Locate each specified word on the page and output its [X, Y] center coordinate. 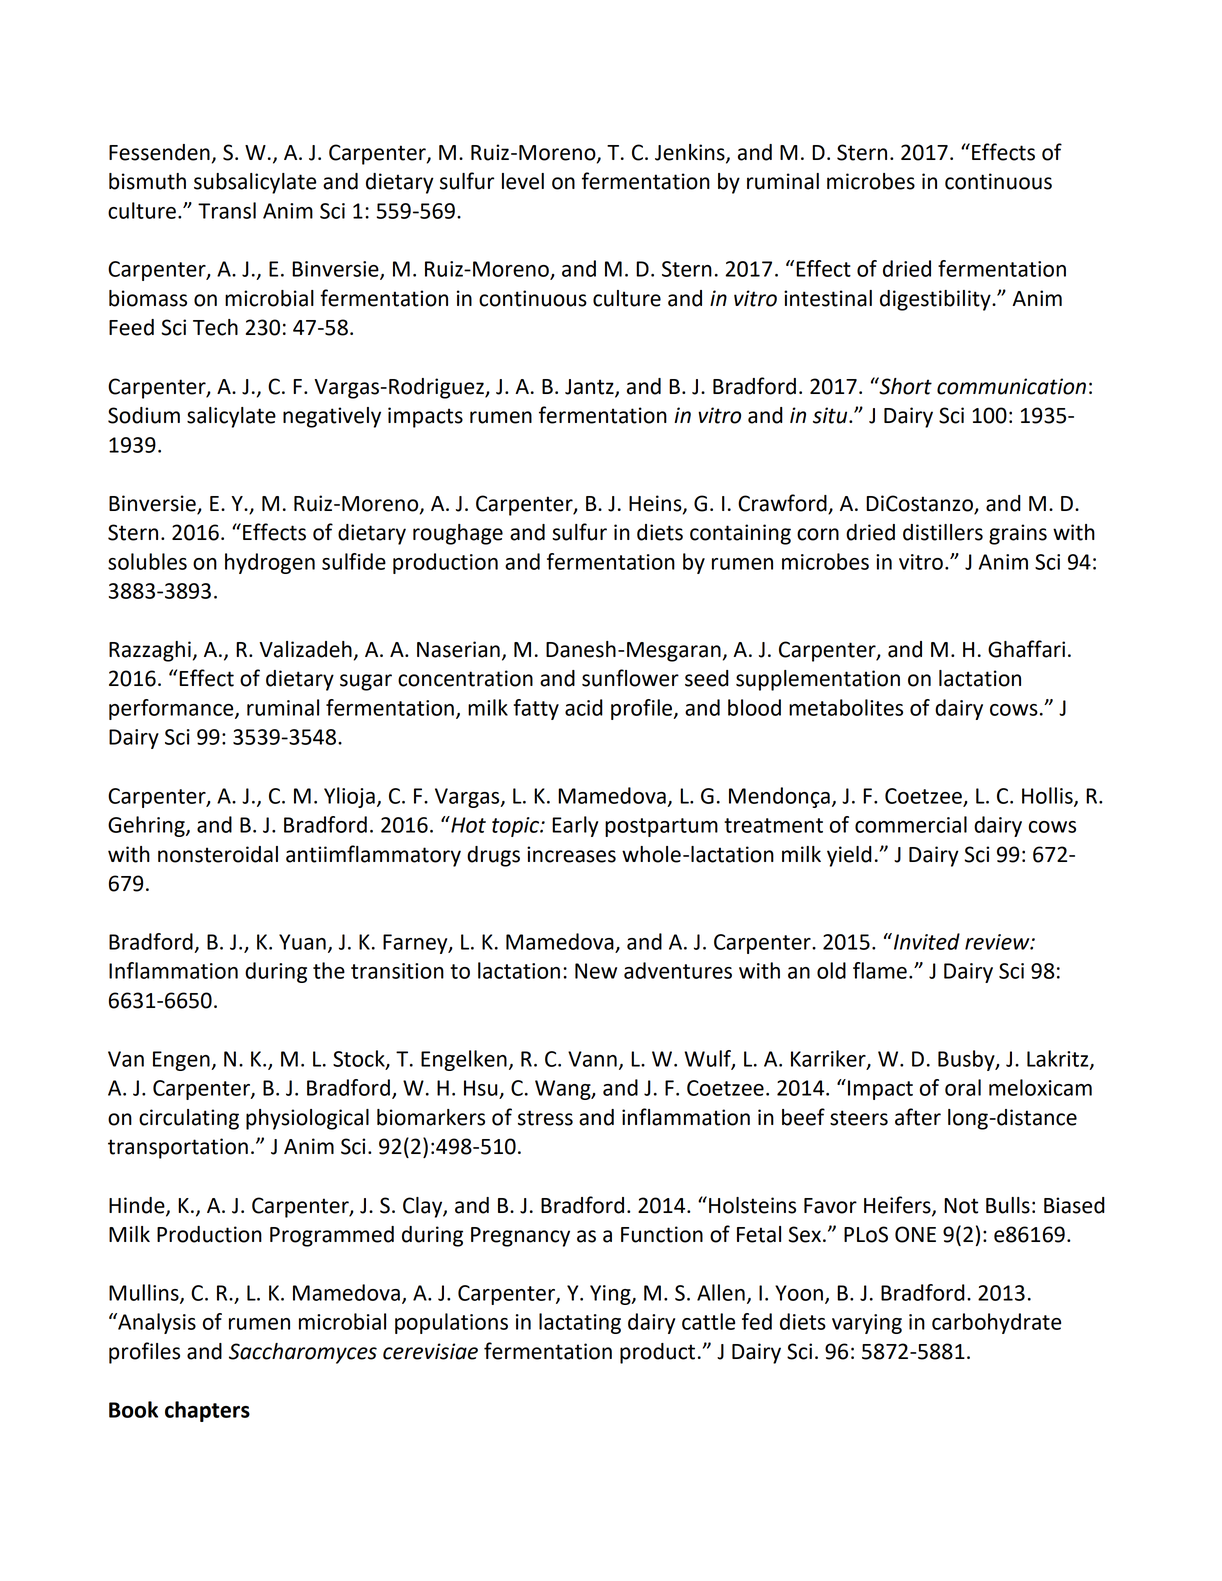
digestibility [936, 300]
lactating [580, 1323]
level [523, 181]
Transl [227, 210]
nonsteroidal [218, 854]
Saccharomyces [303, 1353]
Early [575, 826]
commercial [911, 824]
